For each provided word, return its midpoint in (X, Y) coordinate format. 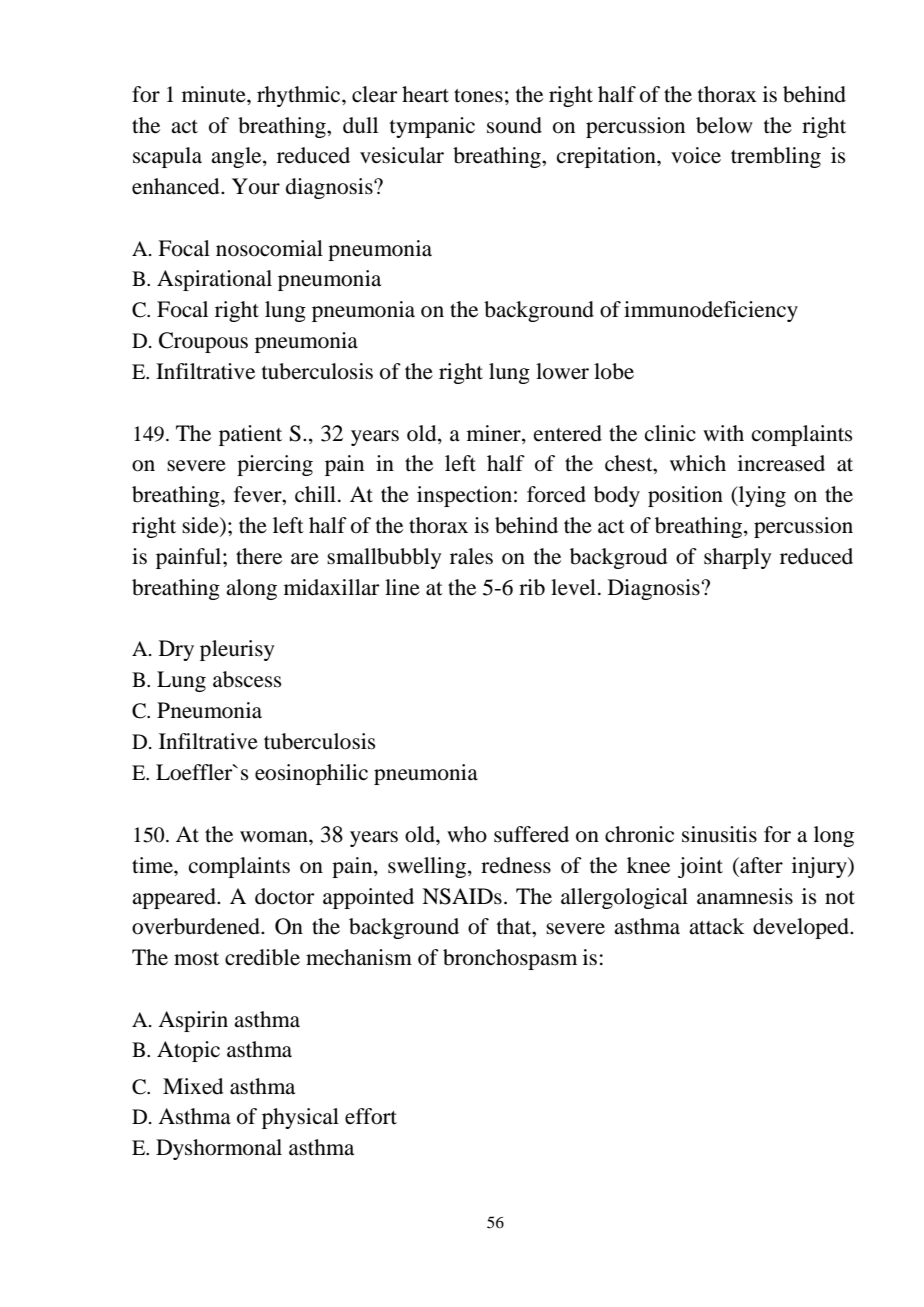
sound (514, 125)
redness (516, 865)
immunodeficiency (711, 311)
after (760, 865)
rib (532, 587)
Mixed (193, 1086)
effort (371, 1116)
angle (237, 157)
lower (562, 371)
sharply (738, 558)
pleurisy (237, 650)
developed (802, 928)
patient (250, 435)
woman (275, 837)
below (724, 125)
